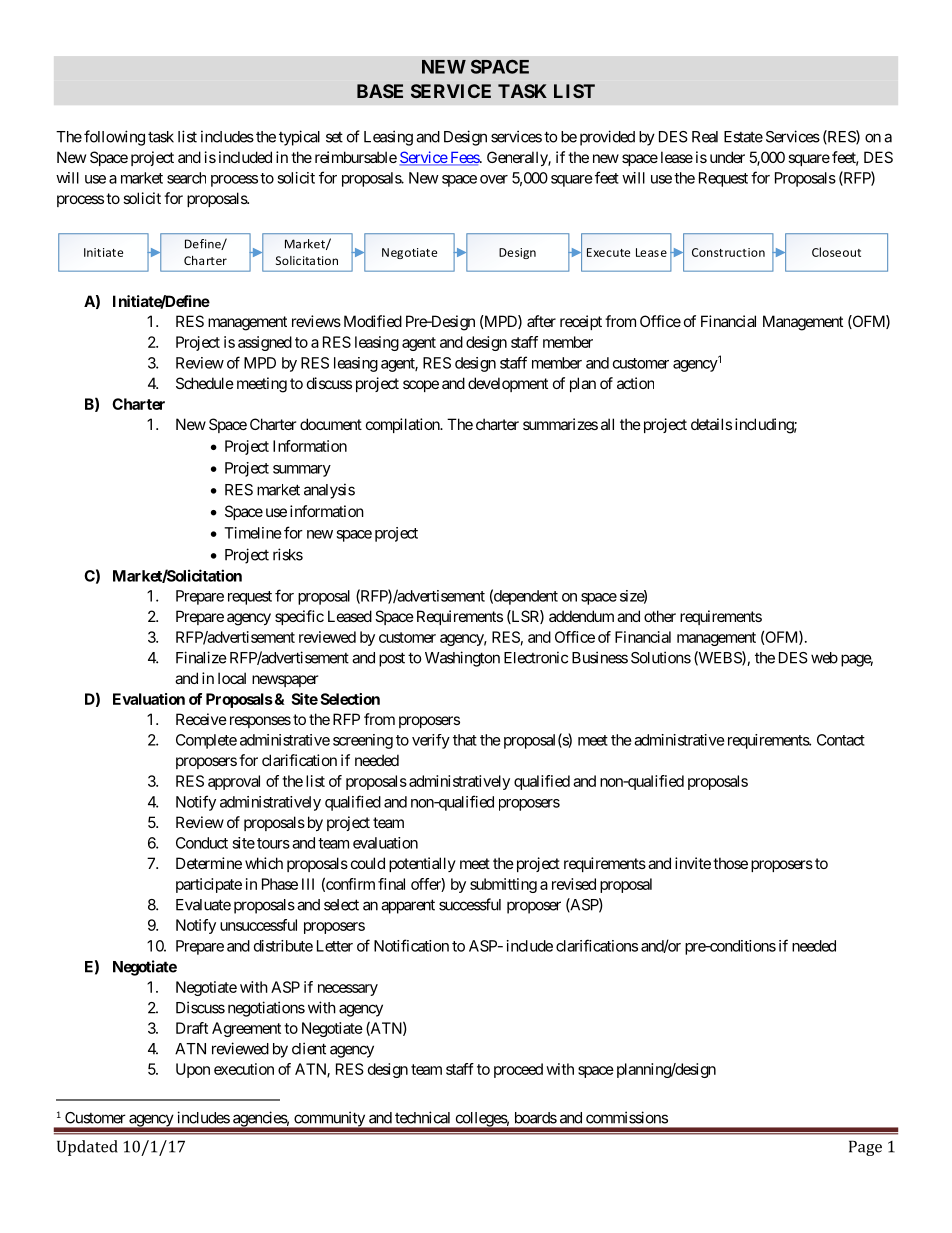  I want to click on those, so click(730, 863).
